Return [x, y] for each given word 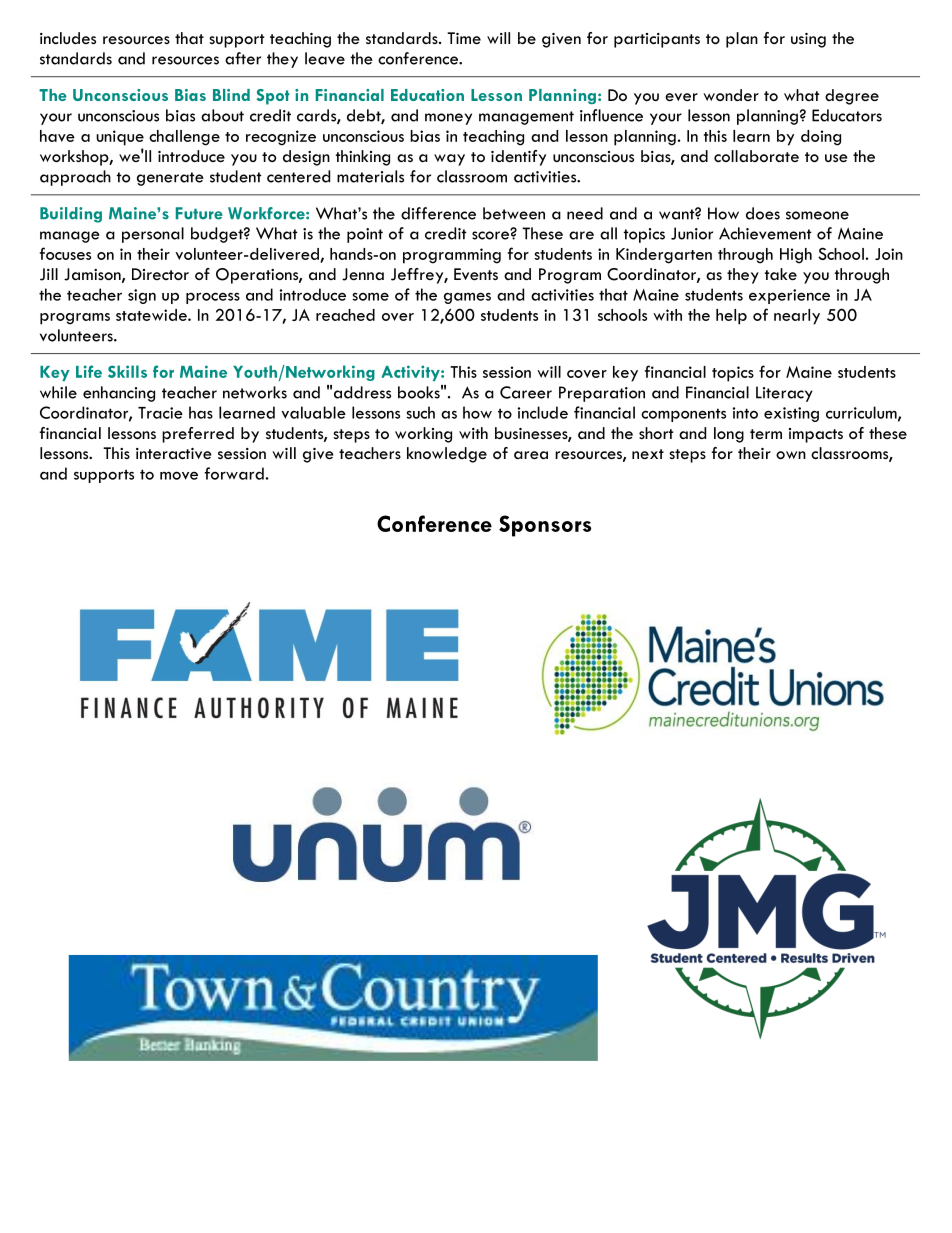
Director [160, 274]
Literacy [784, 394]
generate [170, 179]
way [449, 160]
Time [464, 38]
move [179, 475]
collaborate [756, 156]
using [808, 40]
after [243, 58]
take [781, 274]
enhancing [119, 394]
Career [526, 392]
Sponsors [545, 526]
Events [476, 274]
